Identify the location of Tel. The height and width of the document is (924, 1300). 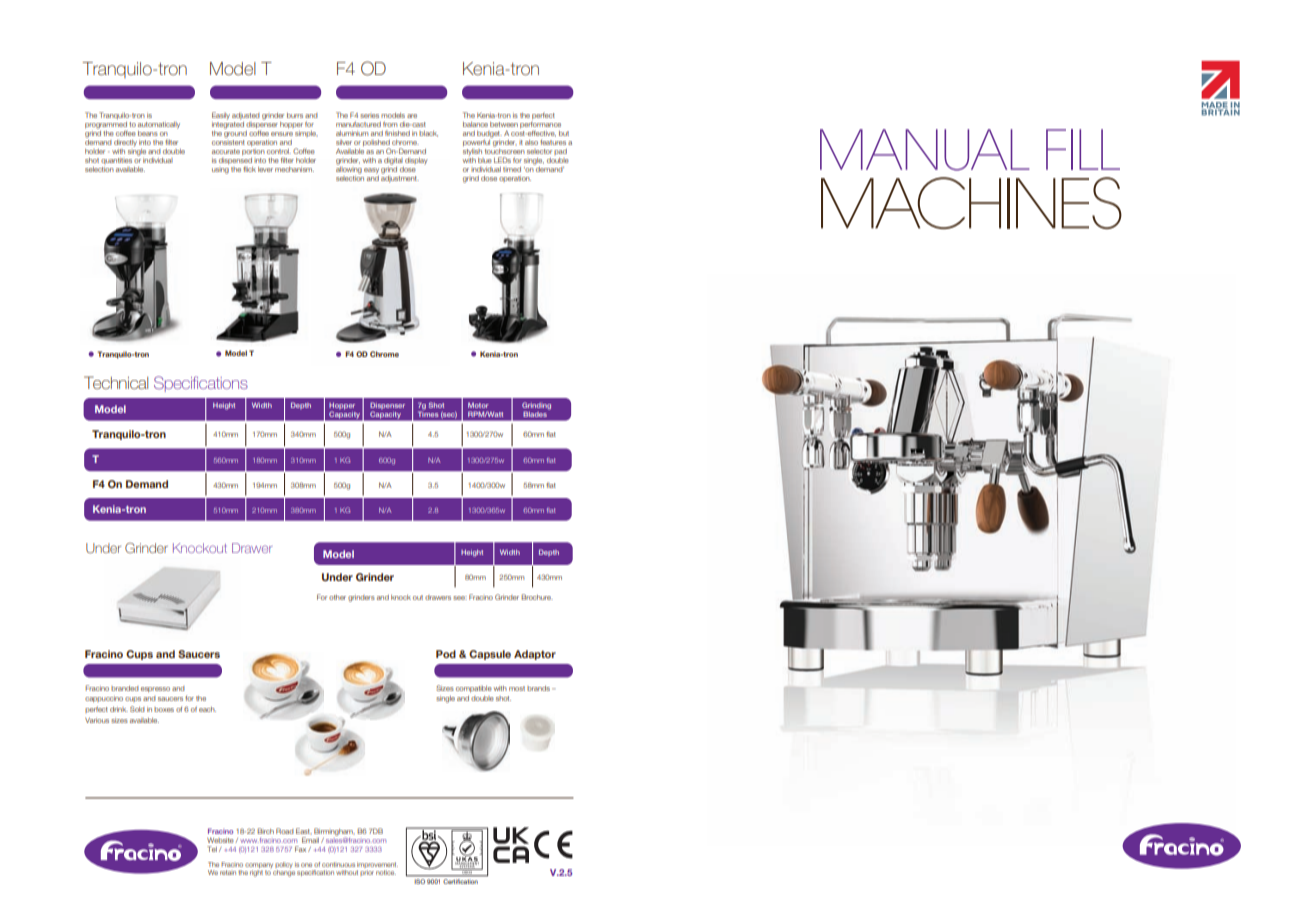
(212, 849).
